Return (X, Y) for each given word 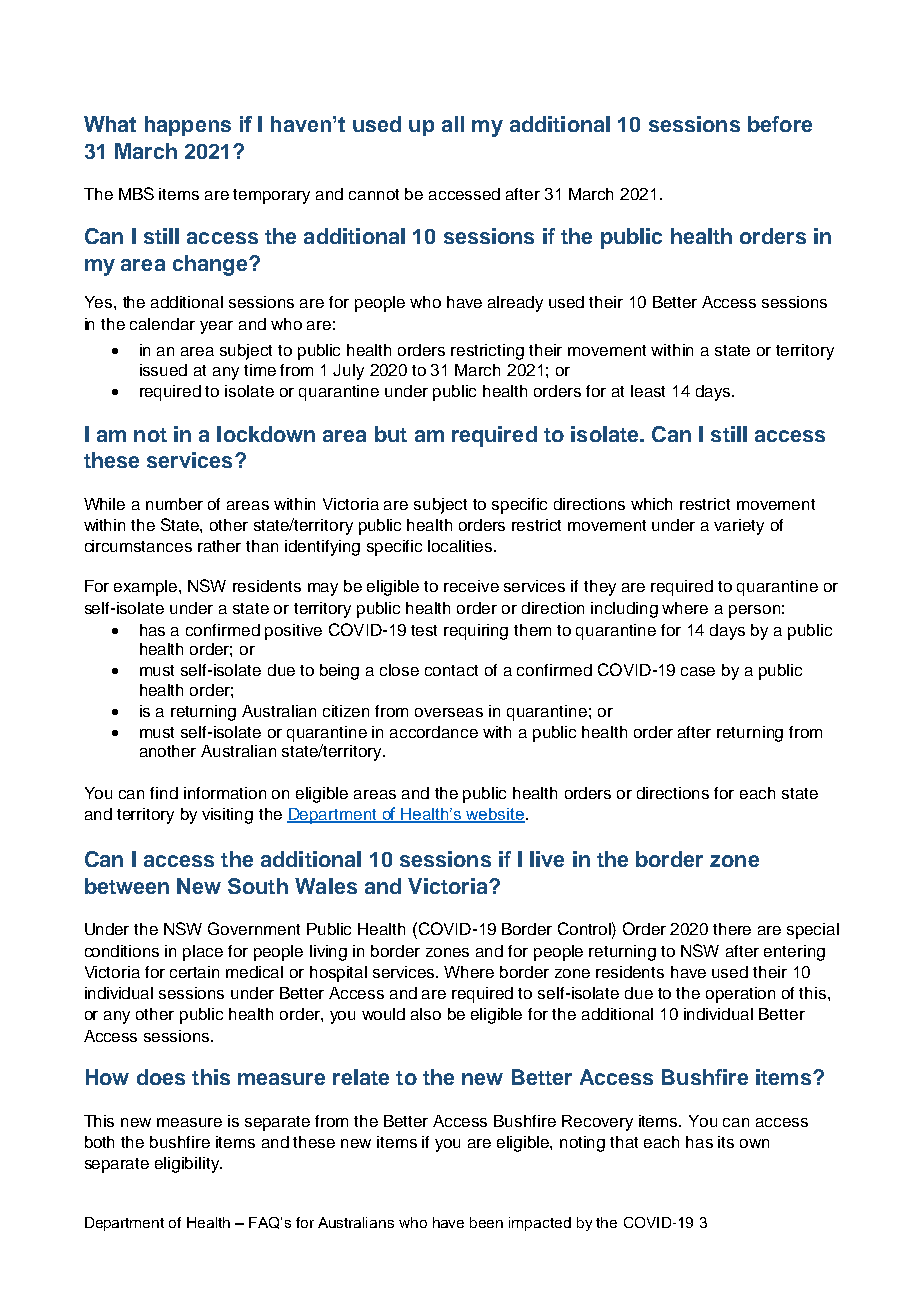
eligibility (188, 1165)
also (426, 1014)
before (780, 124)
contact (451, 670)
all (453, 124)
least (648, 391)
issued (163, 370)
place (203, 953)
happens (188, 126)
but (391, 434)
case (698, 671)
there (732, 929)
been (486, 1222)
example (147, 588)
